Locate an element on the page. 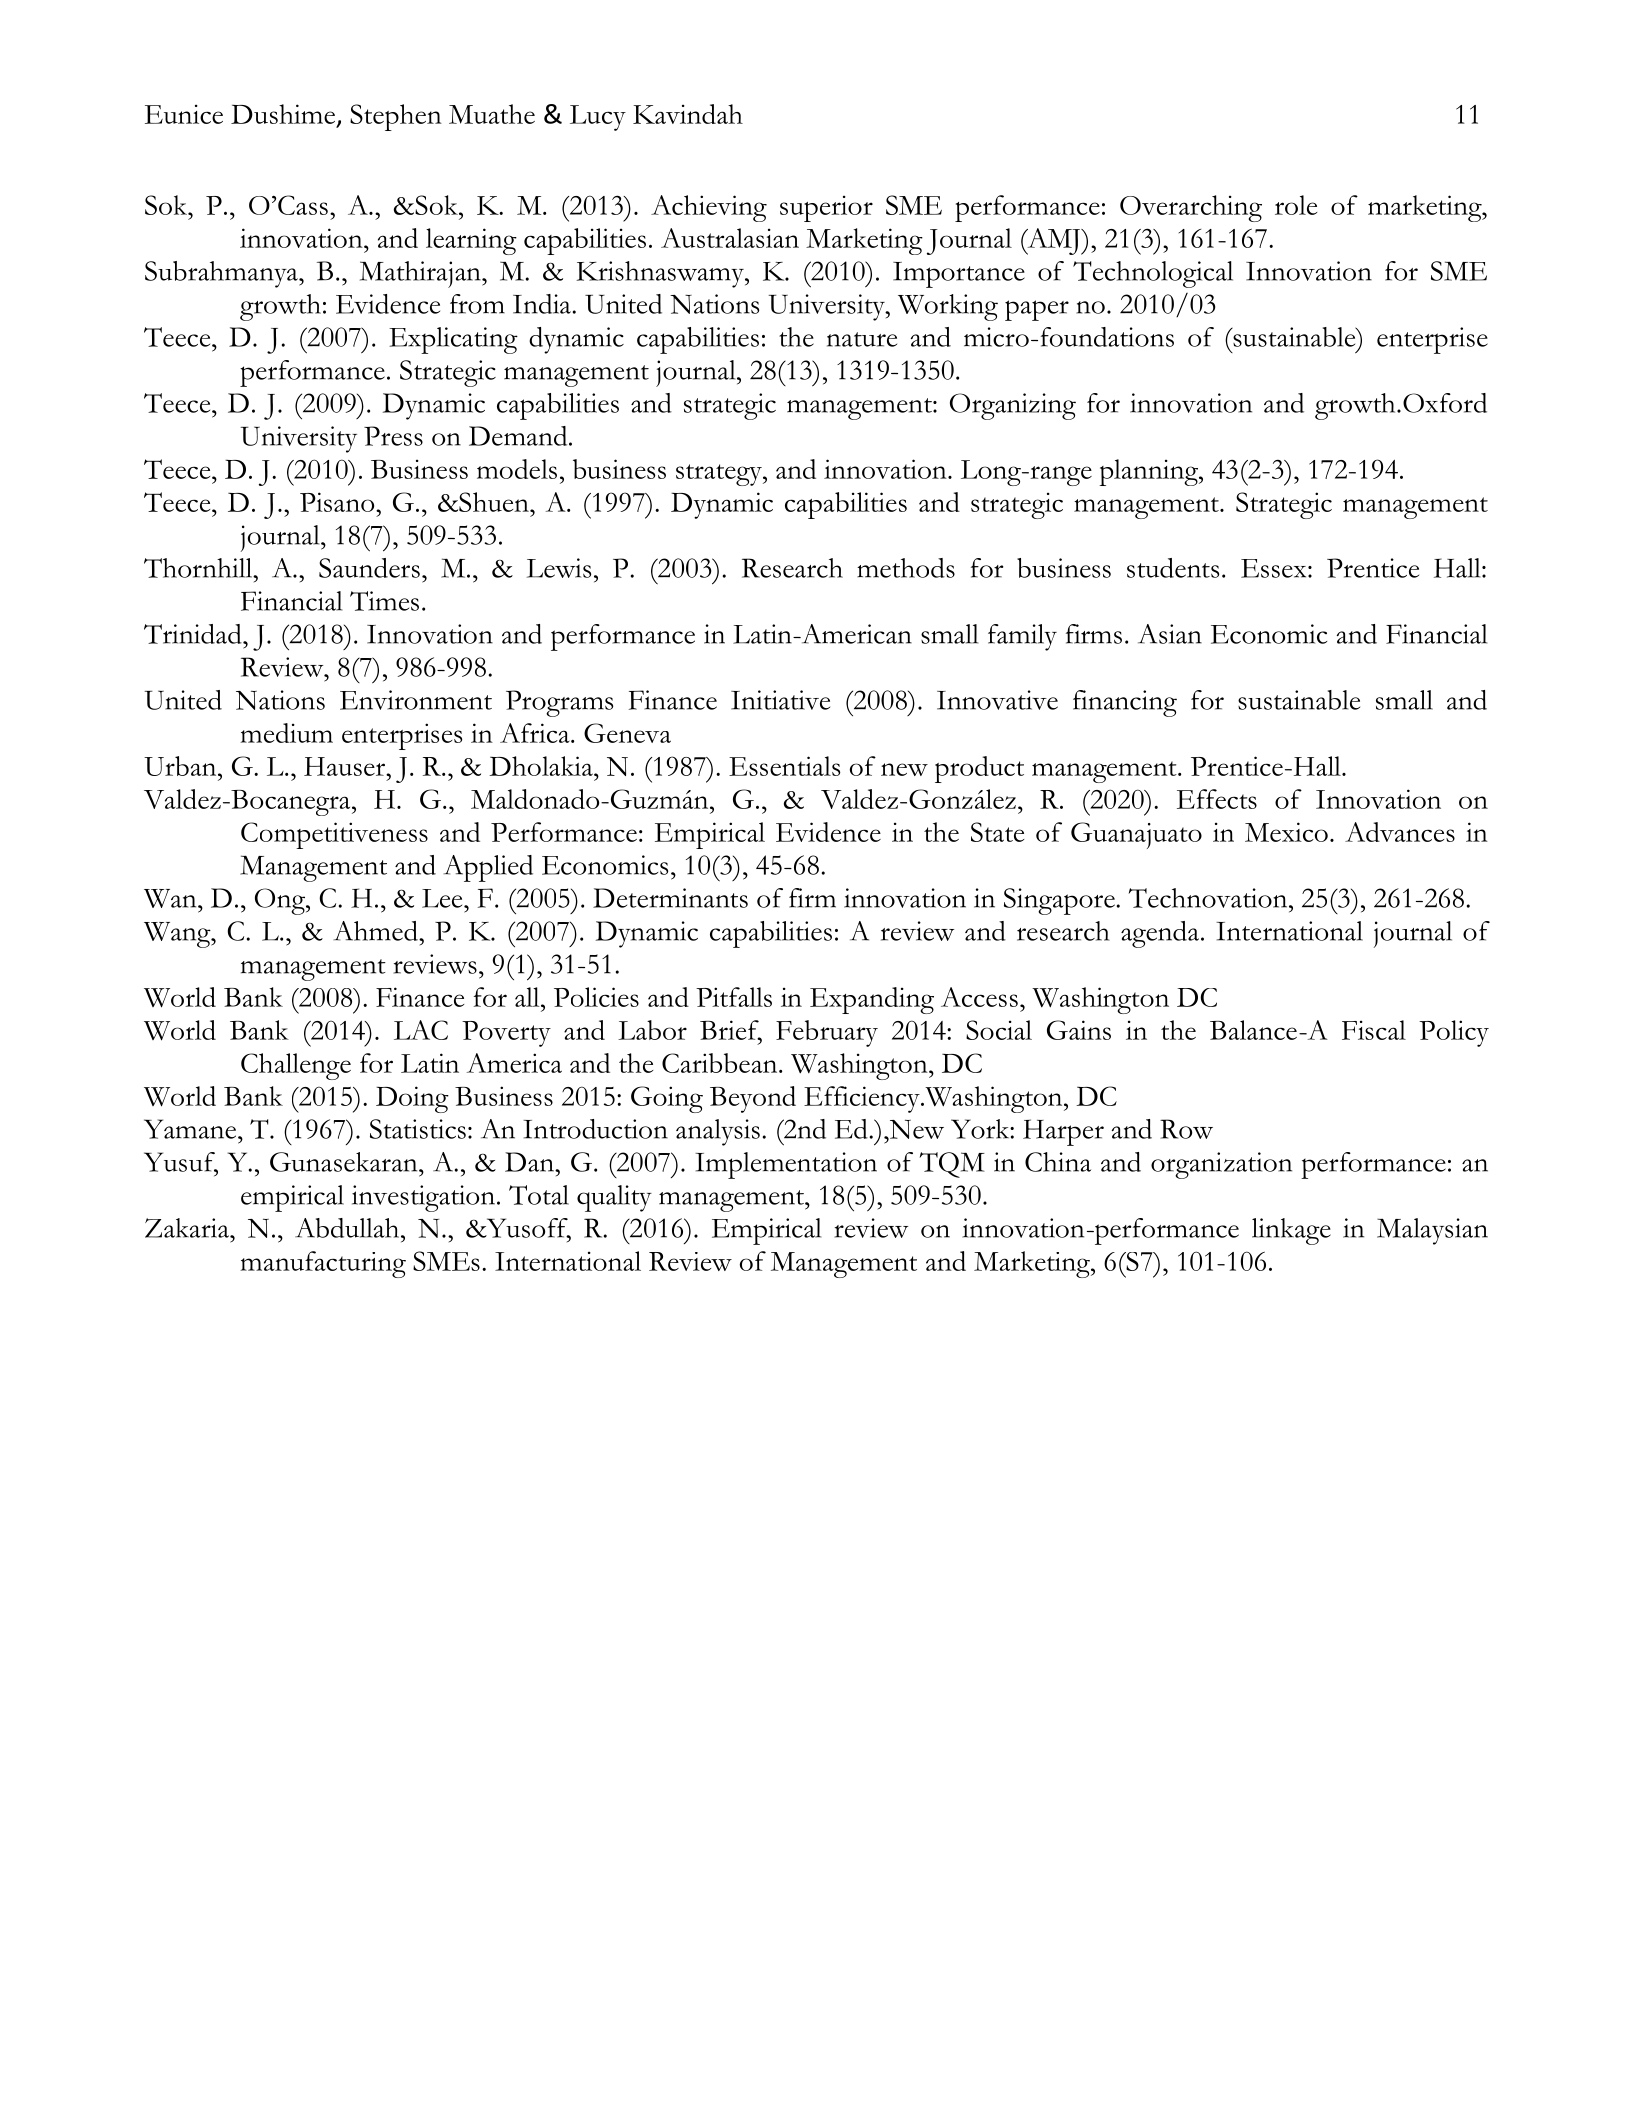 This image has width=1632, height=2112. linkage is located at coordinates (1291, 1231).
